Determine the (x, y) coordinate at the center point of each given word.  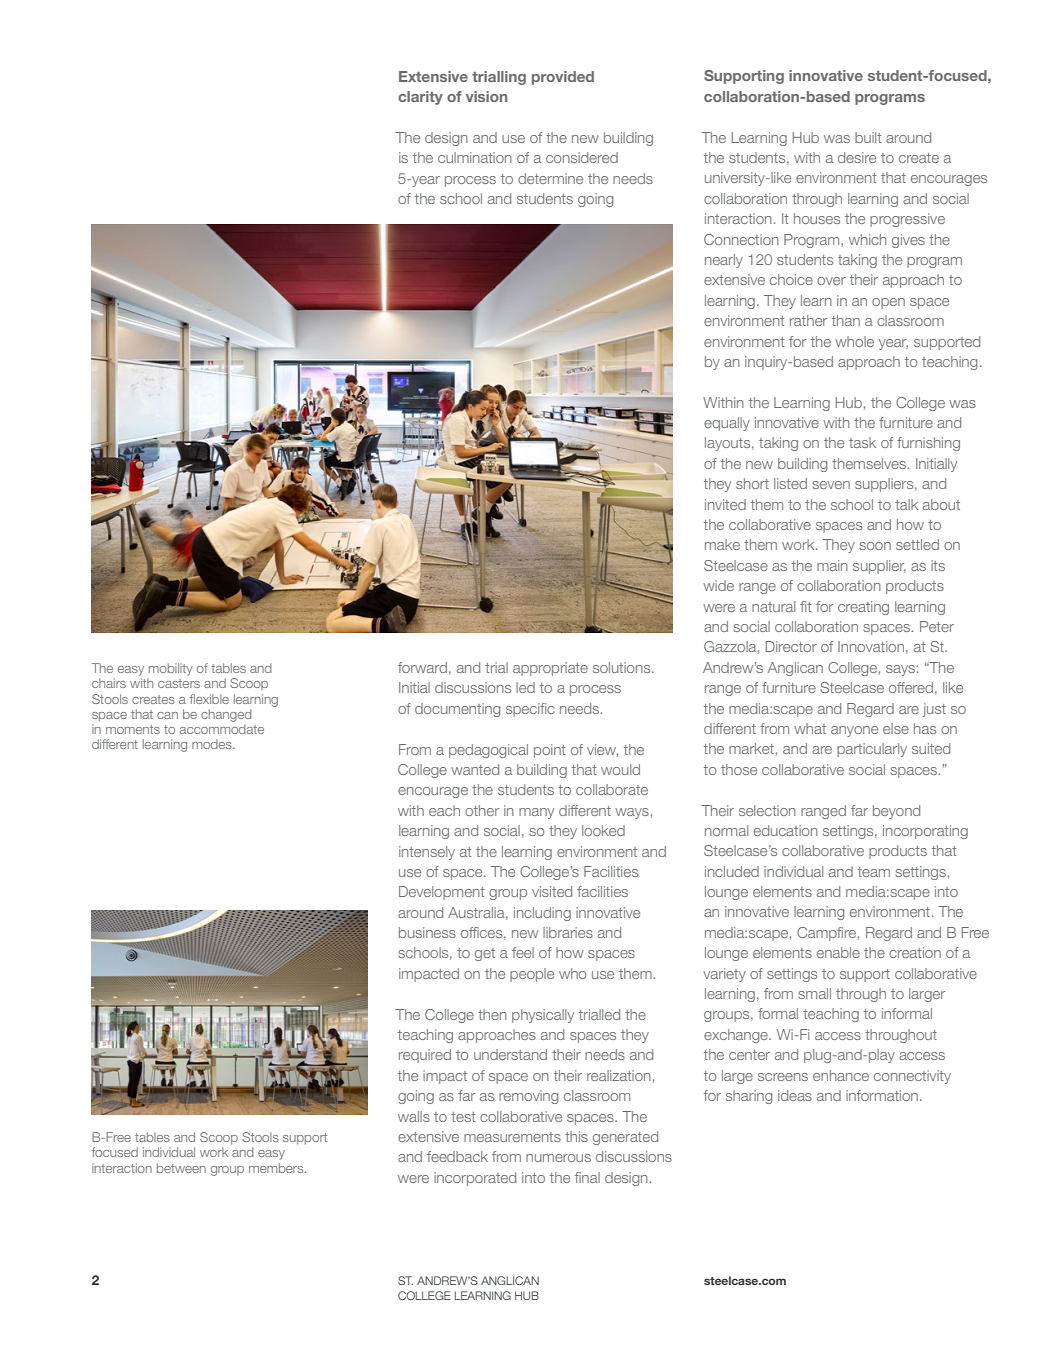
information (882, 1095)
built (868, 137)
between (181, 1168)
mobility (171, 669)
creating (863, 608)
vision (486, 96)
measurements (512, 1137)
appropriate (550, 669)
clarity (420, 98)
